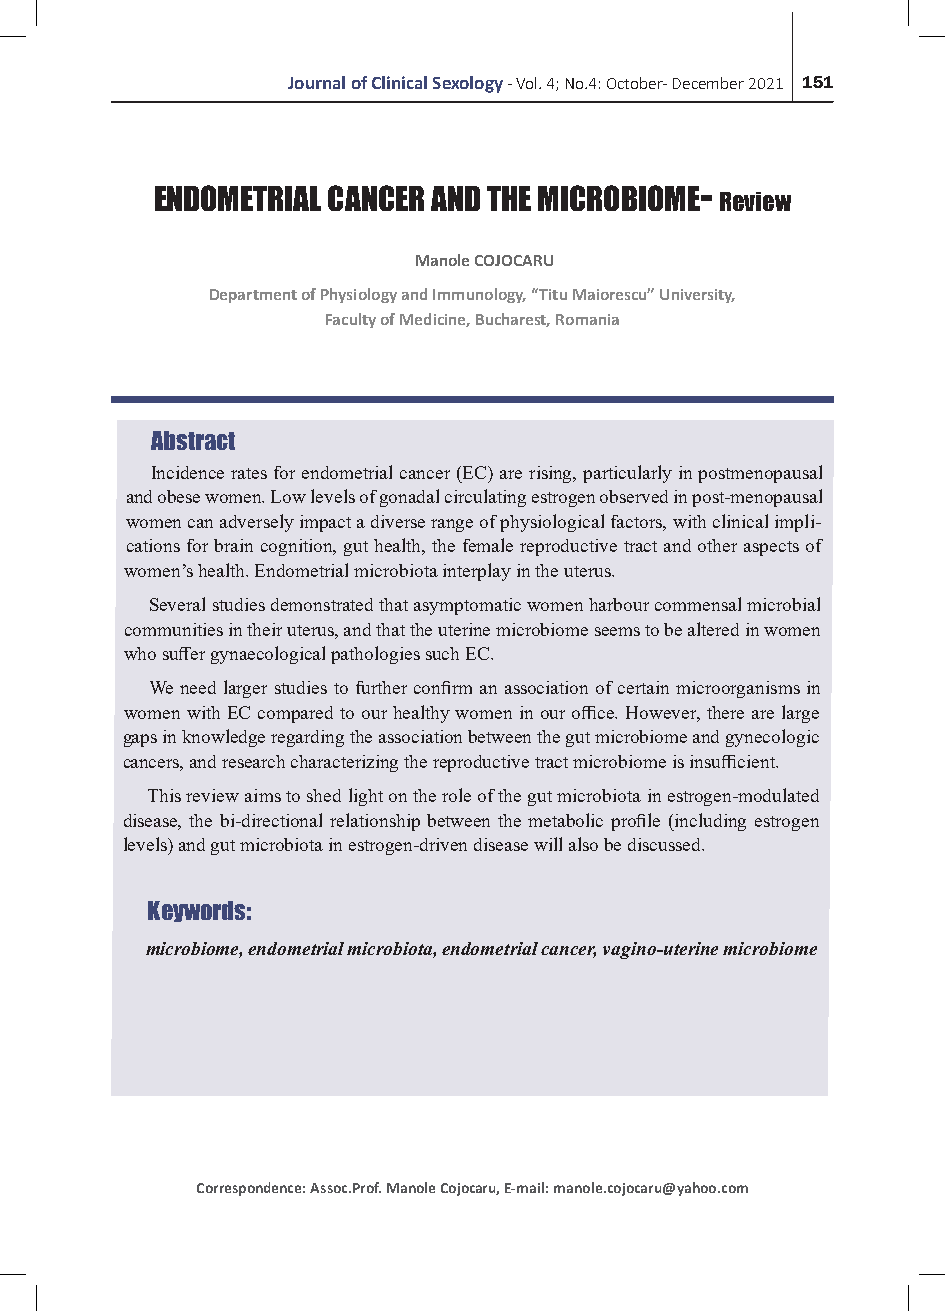 The image size is (945, 1311). What do you see at coordinates (263, 795) in the screenshot?
I see `aims` at bounding box center [263, 795].
